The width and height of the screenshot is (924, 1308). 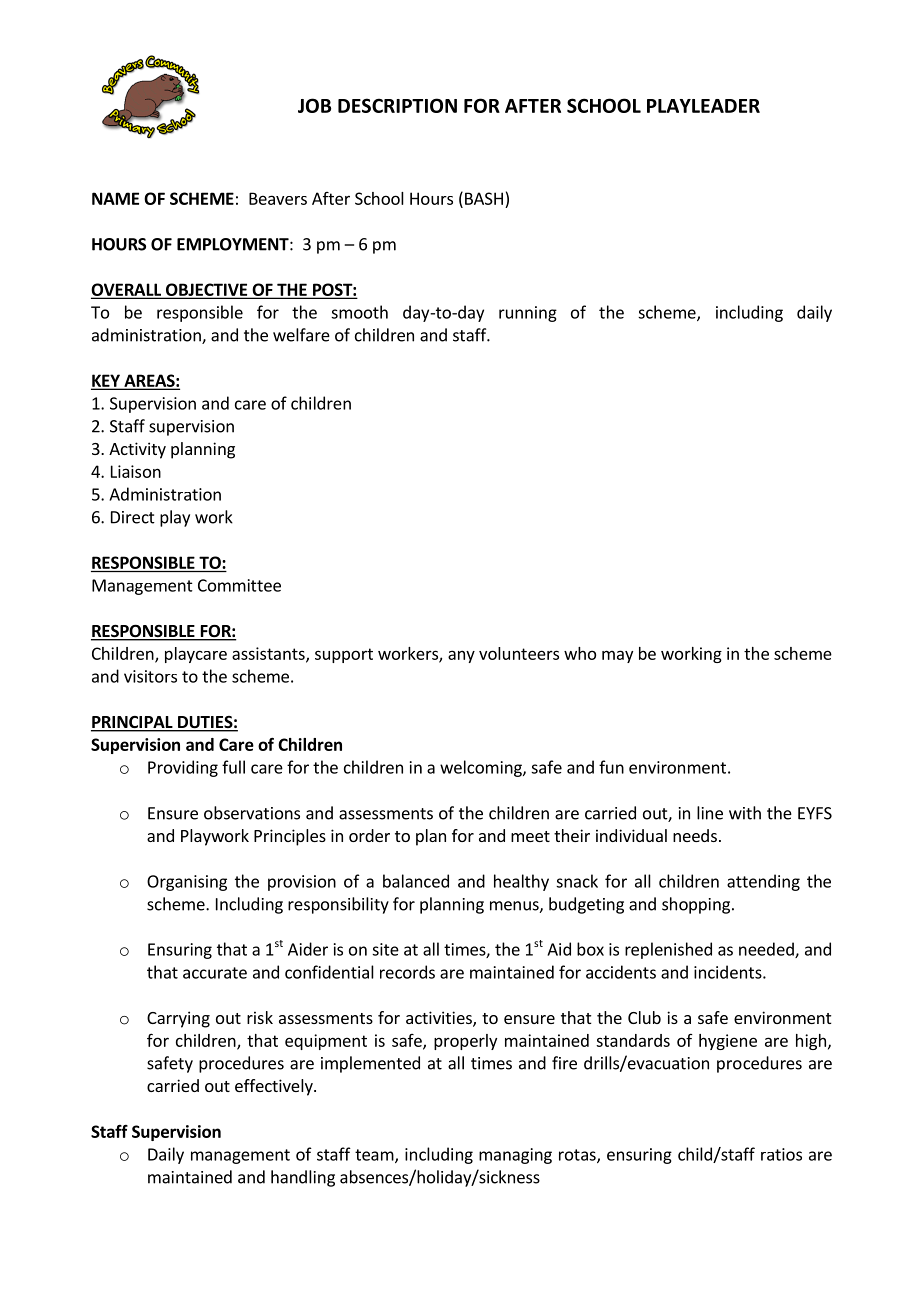 I want to click on Providing, so click(x=183, y=768).
